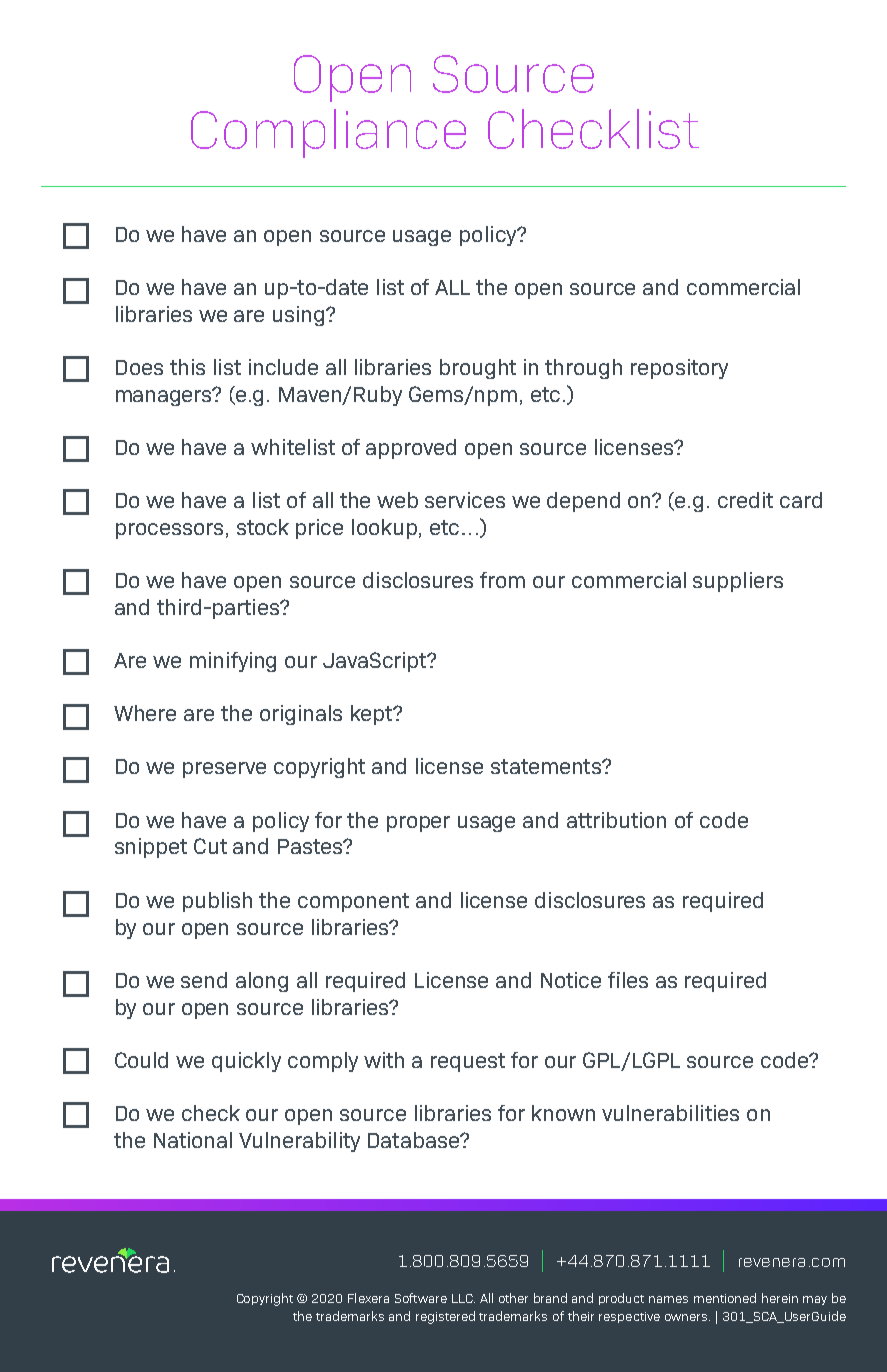 This document has width=887, height=1372. I want to click on Compliance, so click(328, 133).
